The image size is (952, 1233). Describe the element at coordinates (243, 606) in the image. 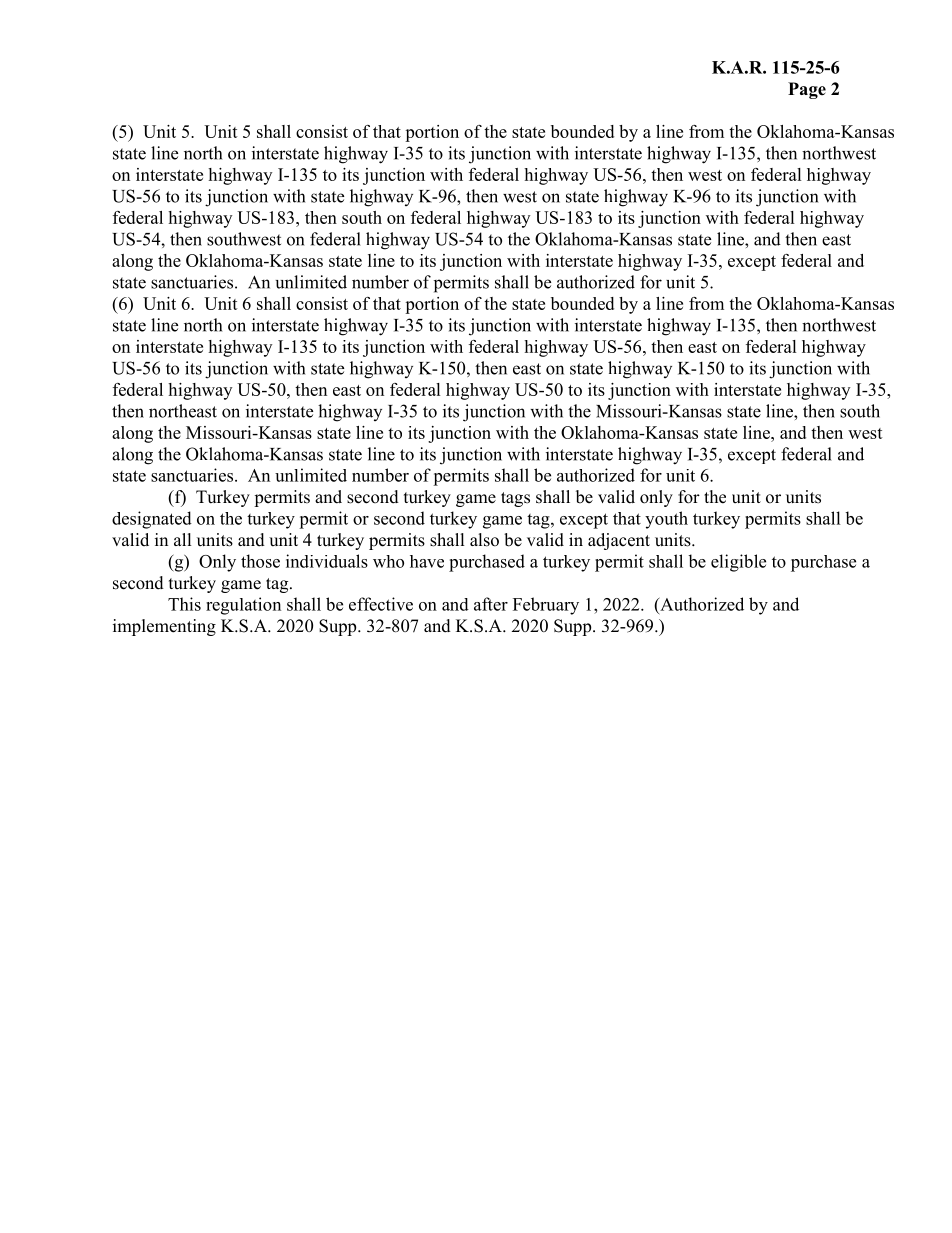

I see `regulation` at that location.
